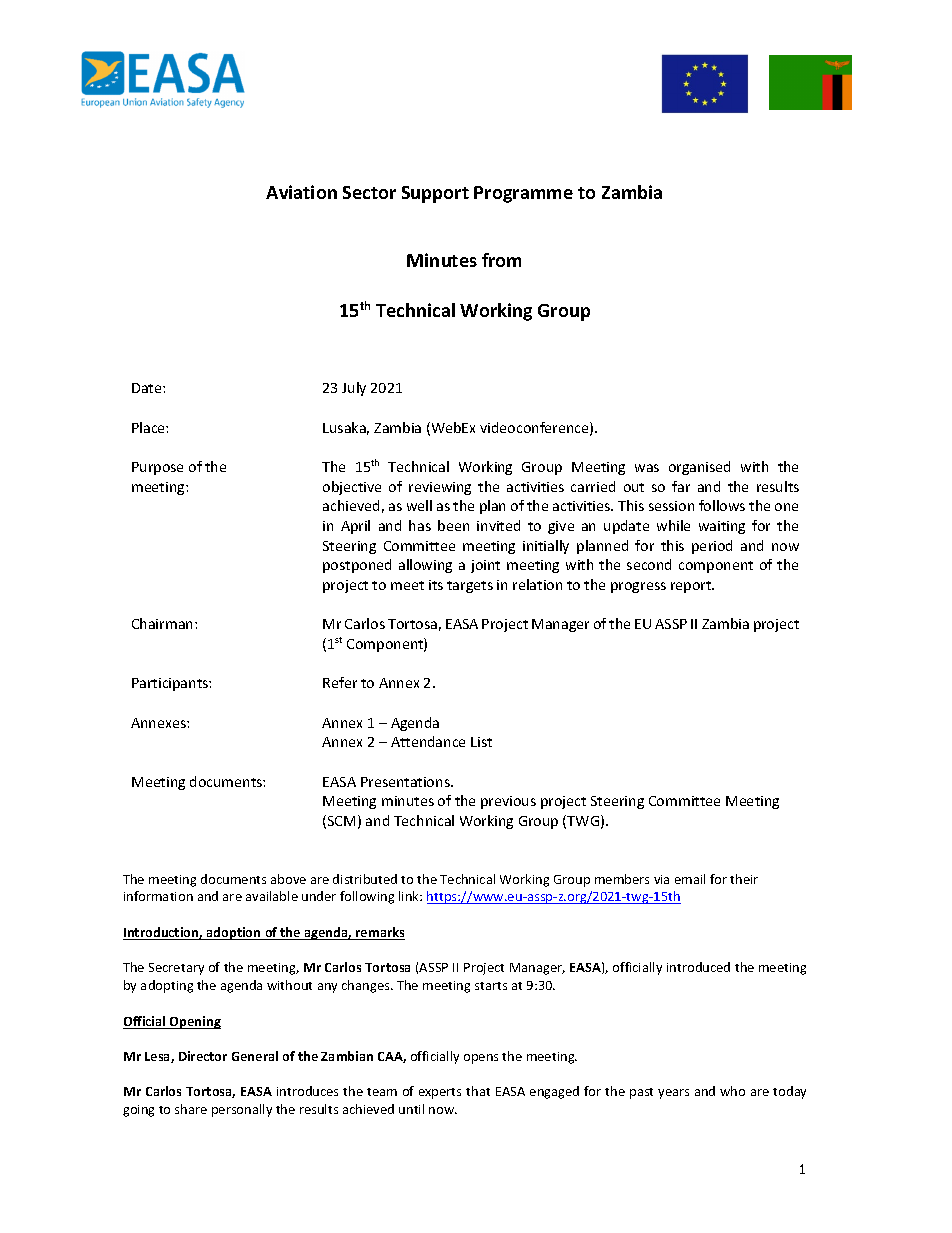  I want to click on Aviation, so click(301, 192).
